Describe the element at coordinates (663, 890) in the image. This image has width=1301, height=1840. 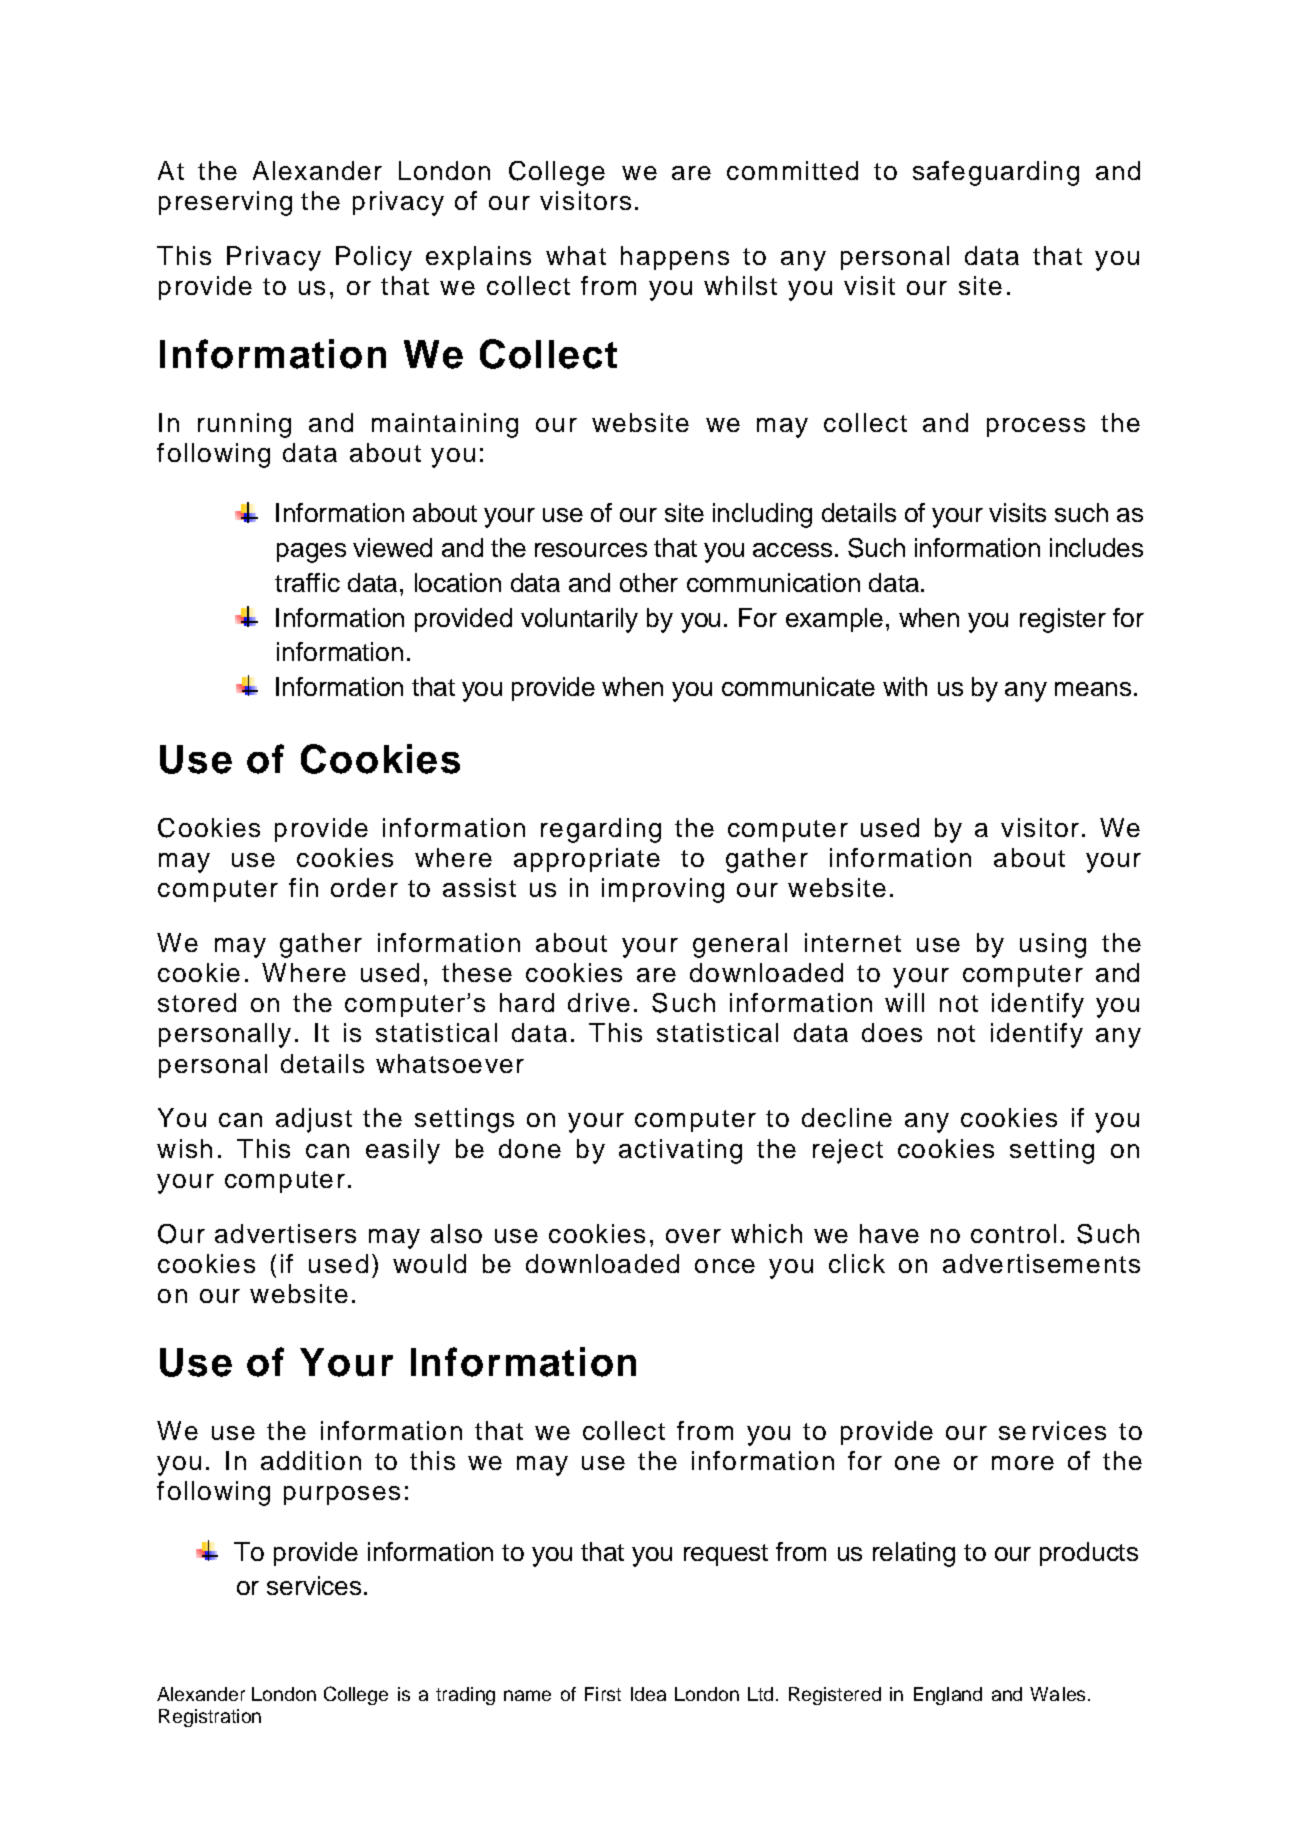
I see `improving` at that location.
